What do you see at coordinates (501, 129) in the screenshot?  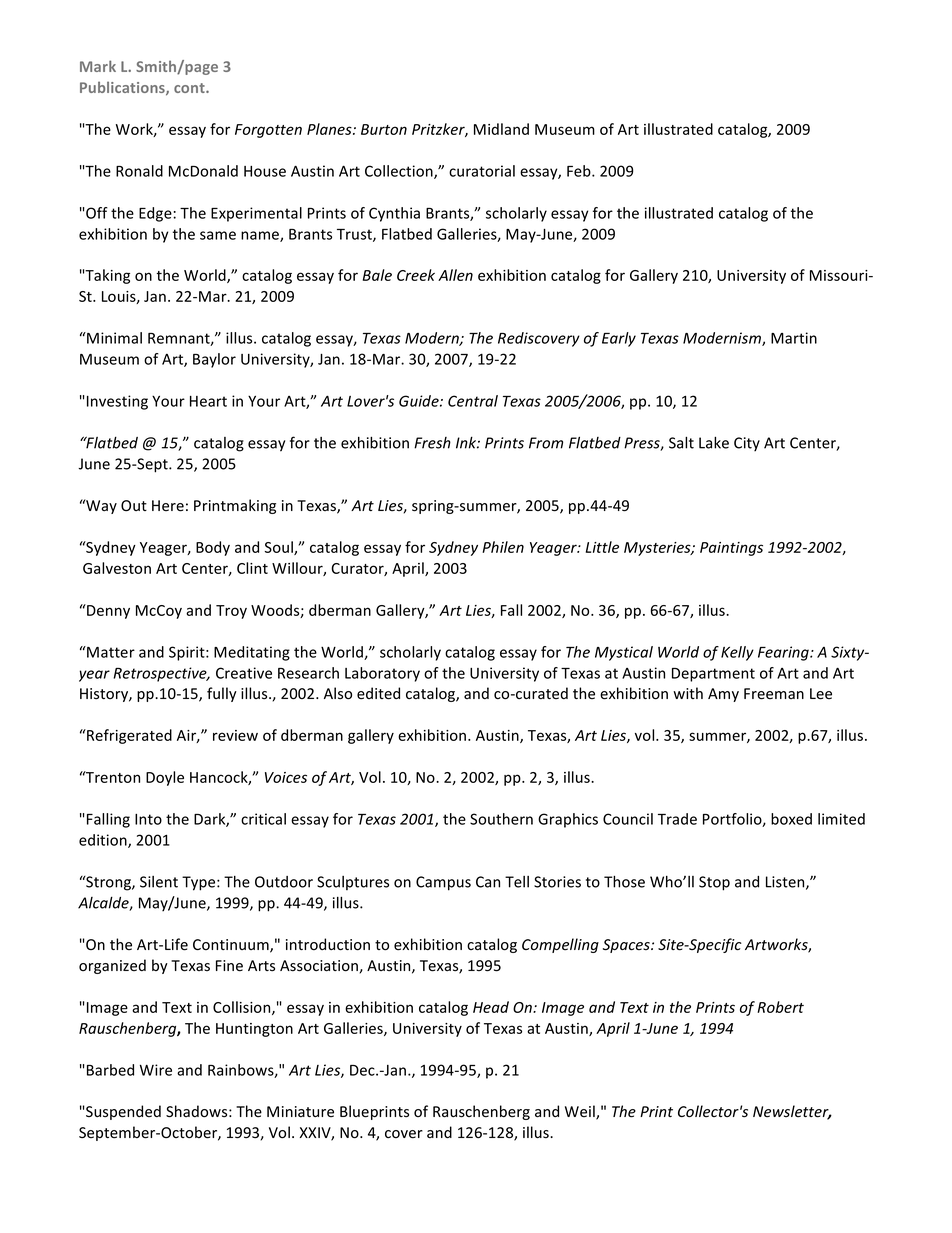 I see `Midland` at bounding box center [501, 129].
